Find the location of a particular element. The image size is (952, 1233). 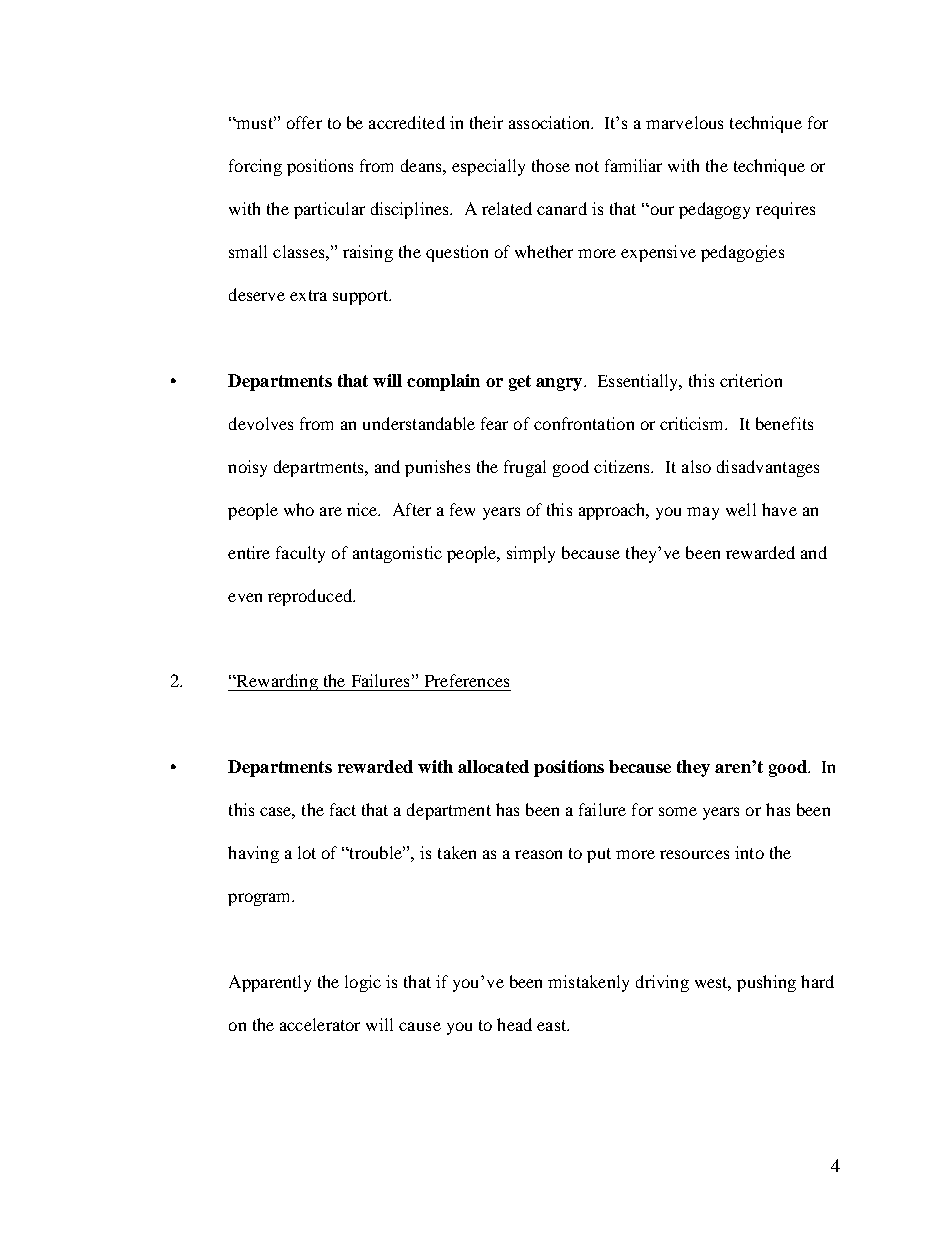

well is located at coordinates (741, 509).
